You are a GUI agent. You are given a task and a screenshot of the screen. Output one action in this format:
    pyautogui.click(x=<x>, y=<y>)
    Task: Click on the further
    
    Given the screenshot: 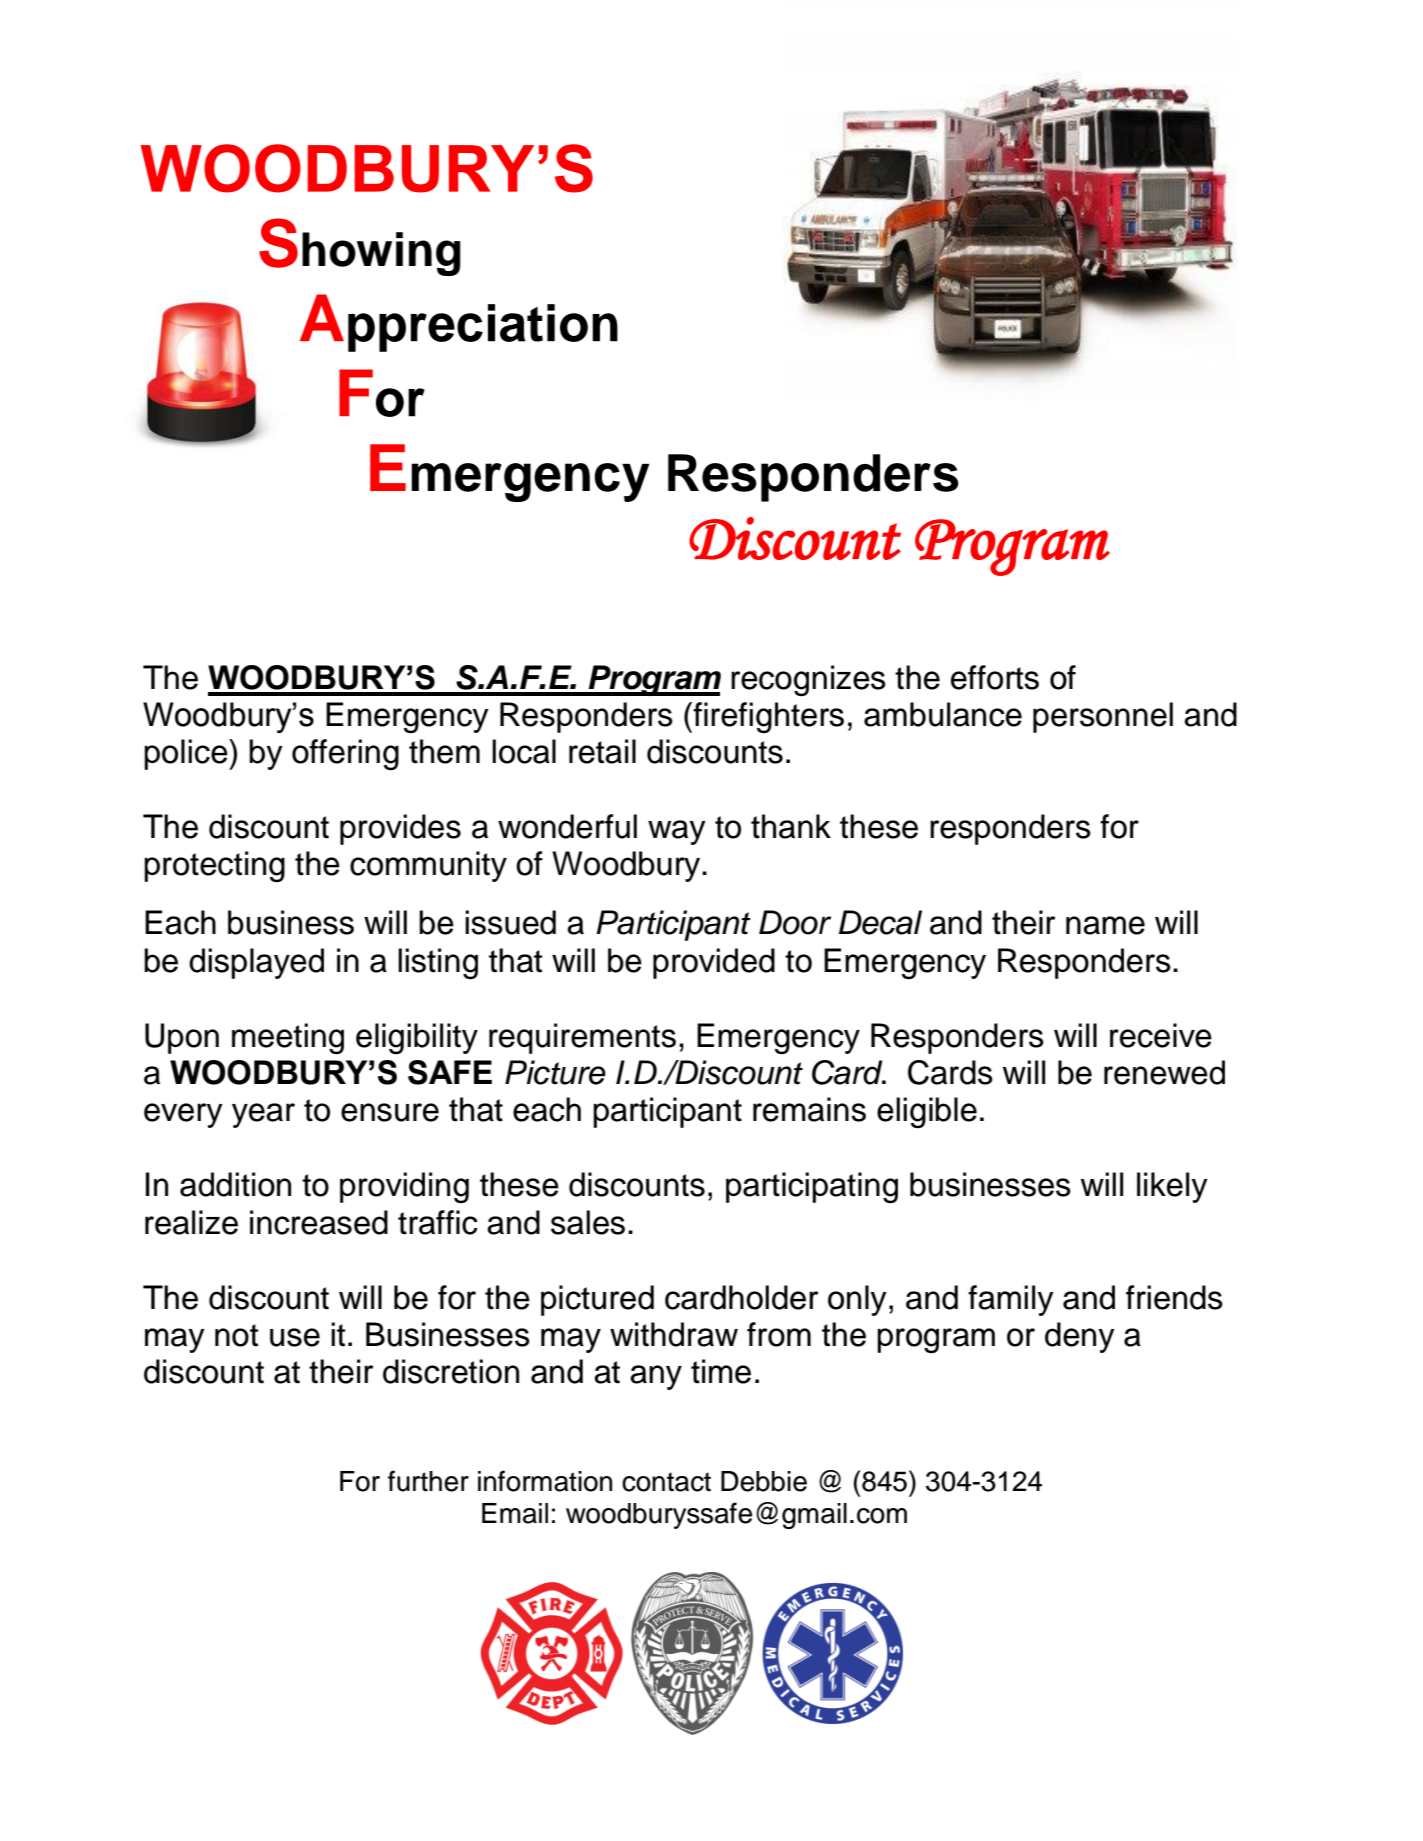 What is the action you would take?
    pyautogui.click(x=428, y=1481)
